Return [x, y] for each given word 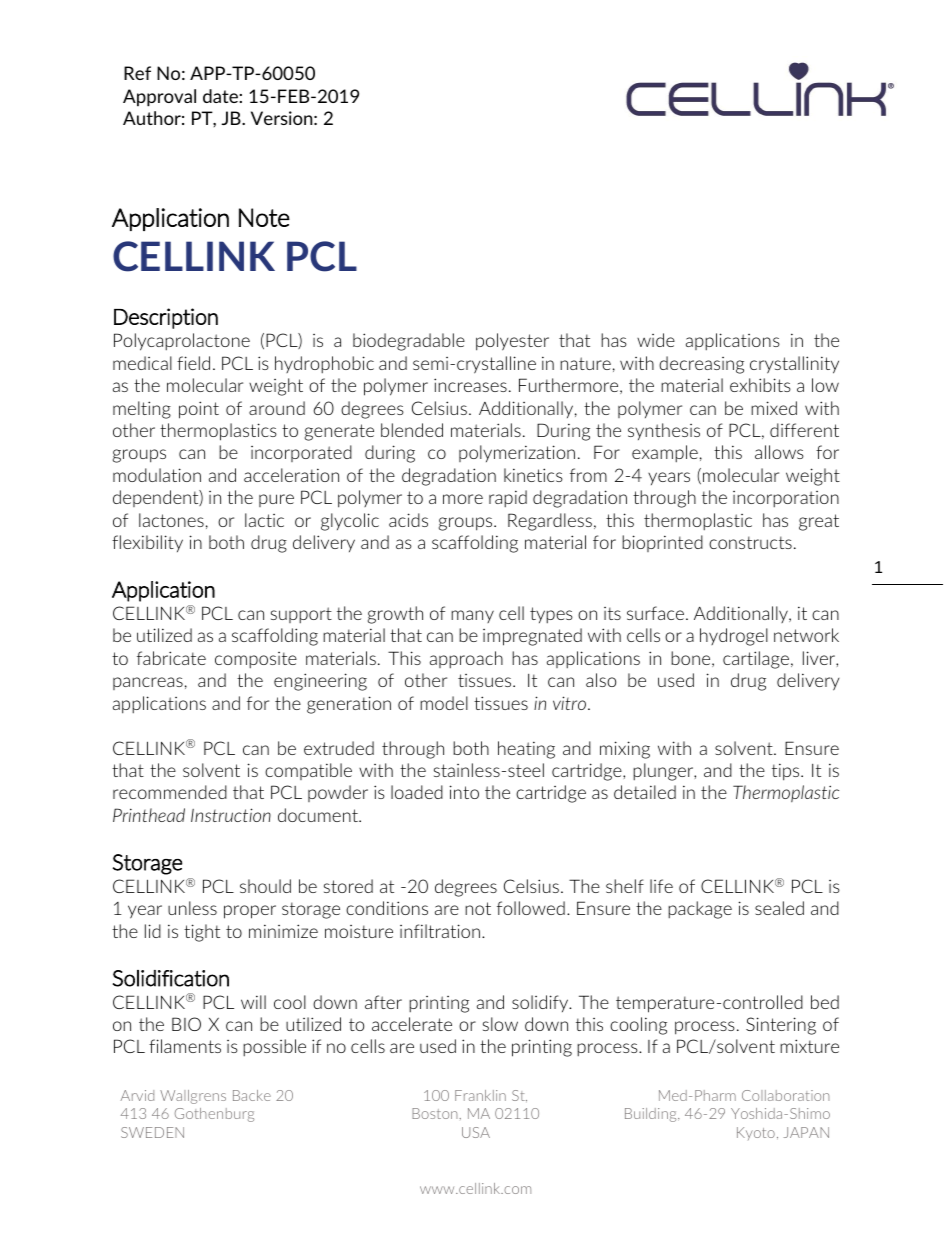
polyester [512, 342]
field [193, 363]
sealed [779, 908]
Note [264, 217]
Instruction [231, 815]
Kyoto [756, 1133]
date [220, 96]
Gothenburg [214, 1115]
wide [656, 340]
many [472, 616]
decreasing [701, 365]
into [464, 792]
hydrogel [734, 637]
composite [256, 660]
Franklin [480, 1095]
